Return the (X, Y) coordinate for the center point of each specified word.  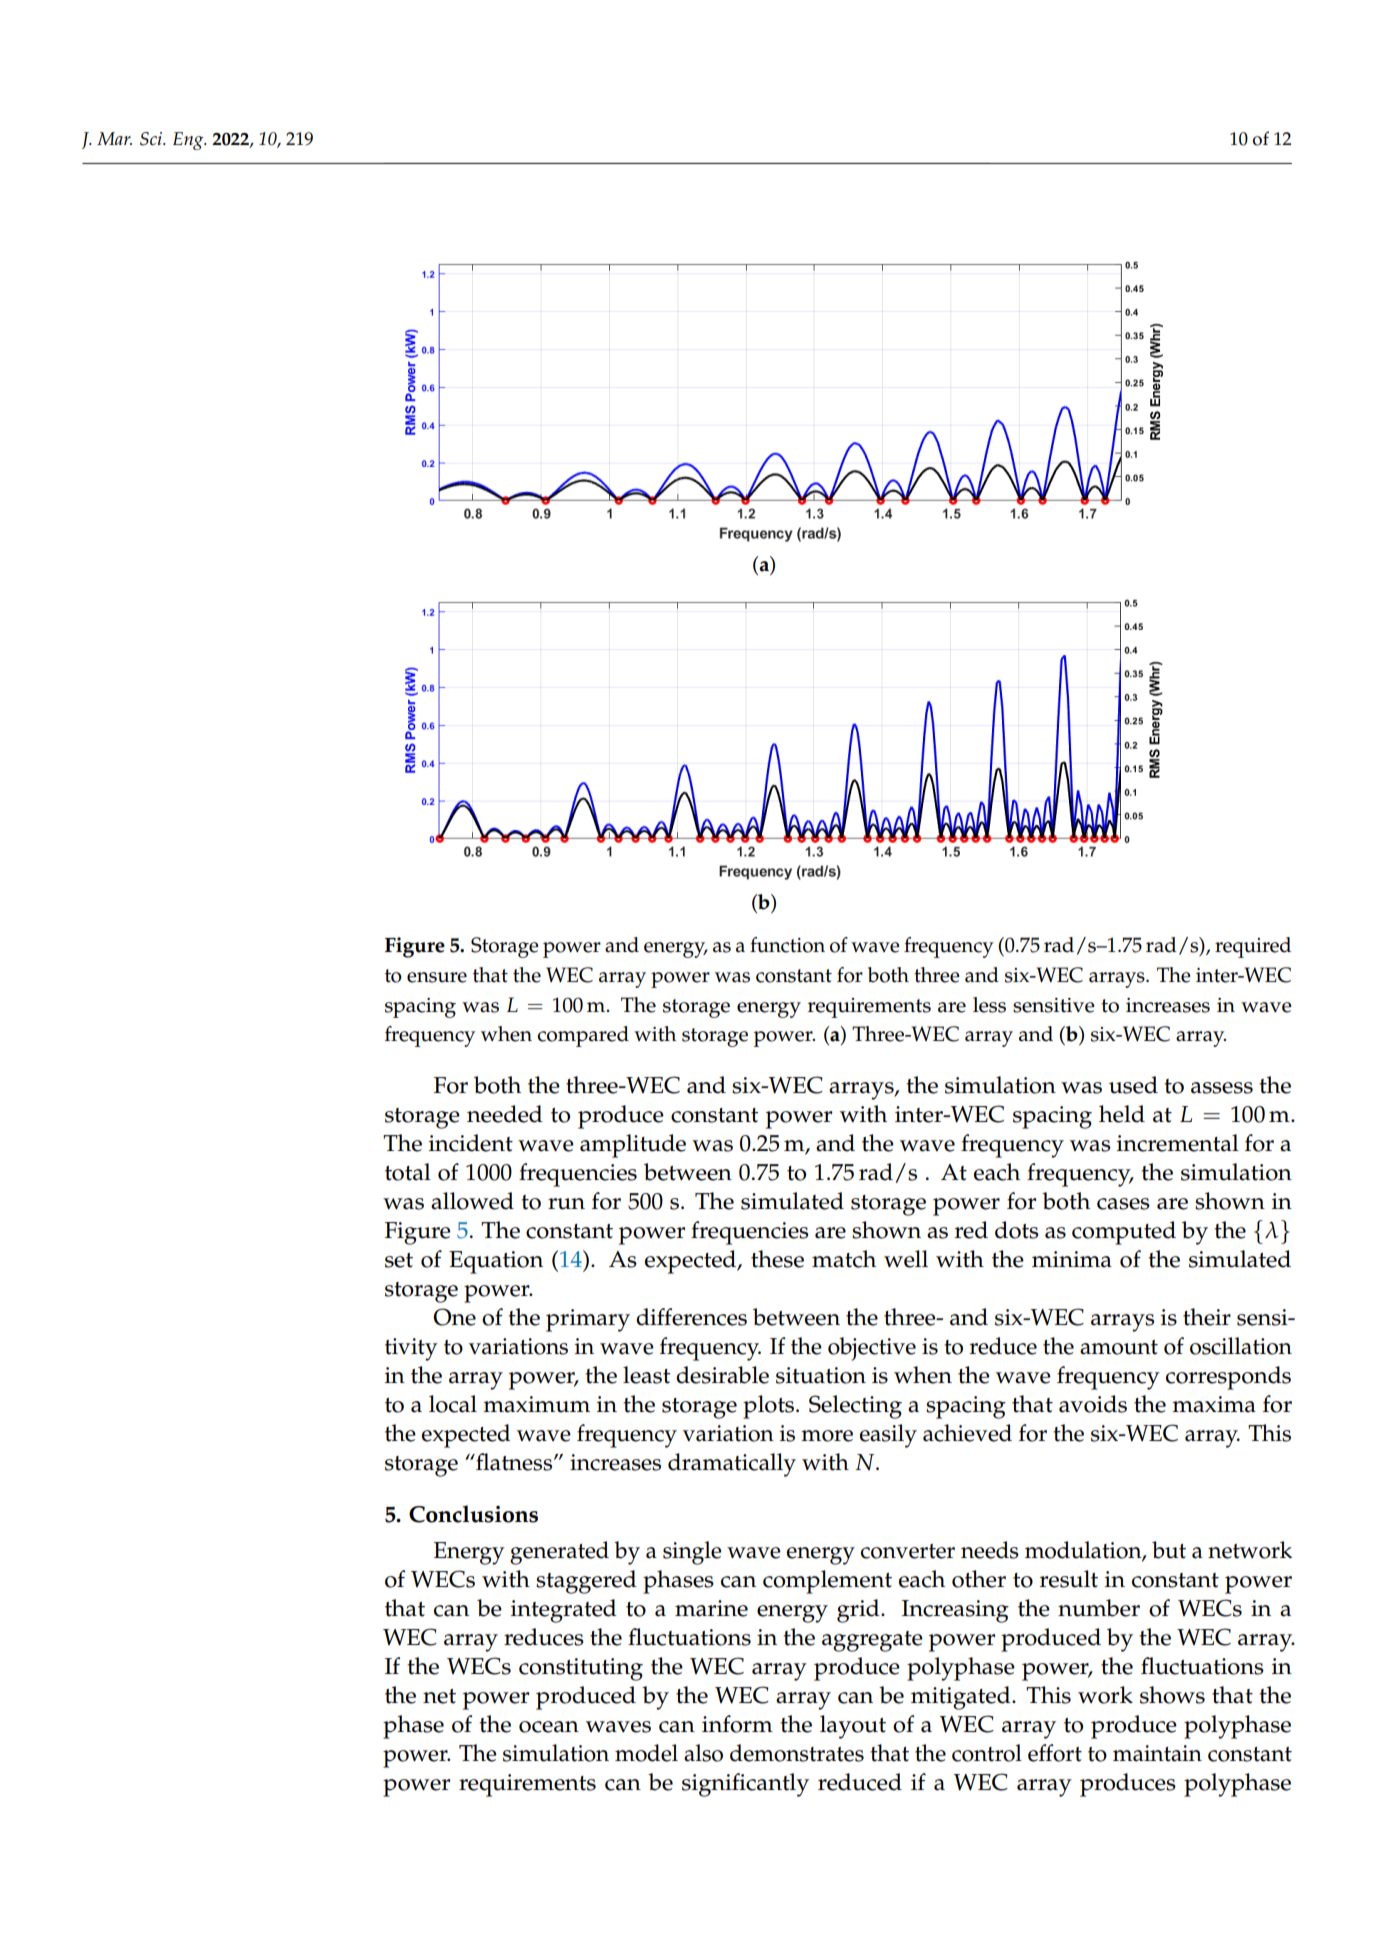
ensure (437, 977)
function (787, 945)
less (989, 1005)
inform (737, 1724)
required (1253, 947)
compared (583, 1036)
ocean (549, 1727)
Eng (189, 141)
